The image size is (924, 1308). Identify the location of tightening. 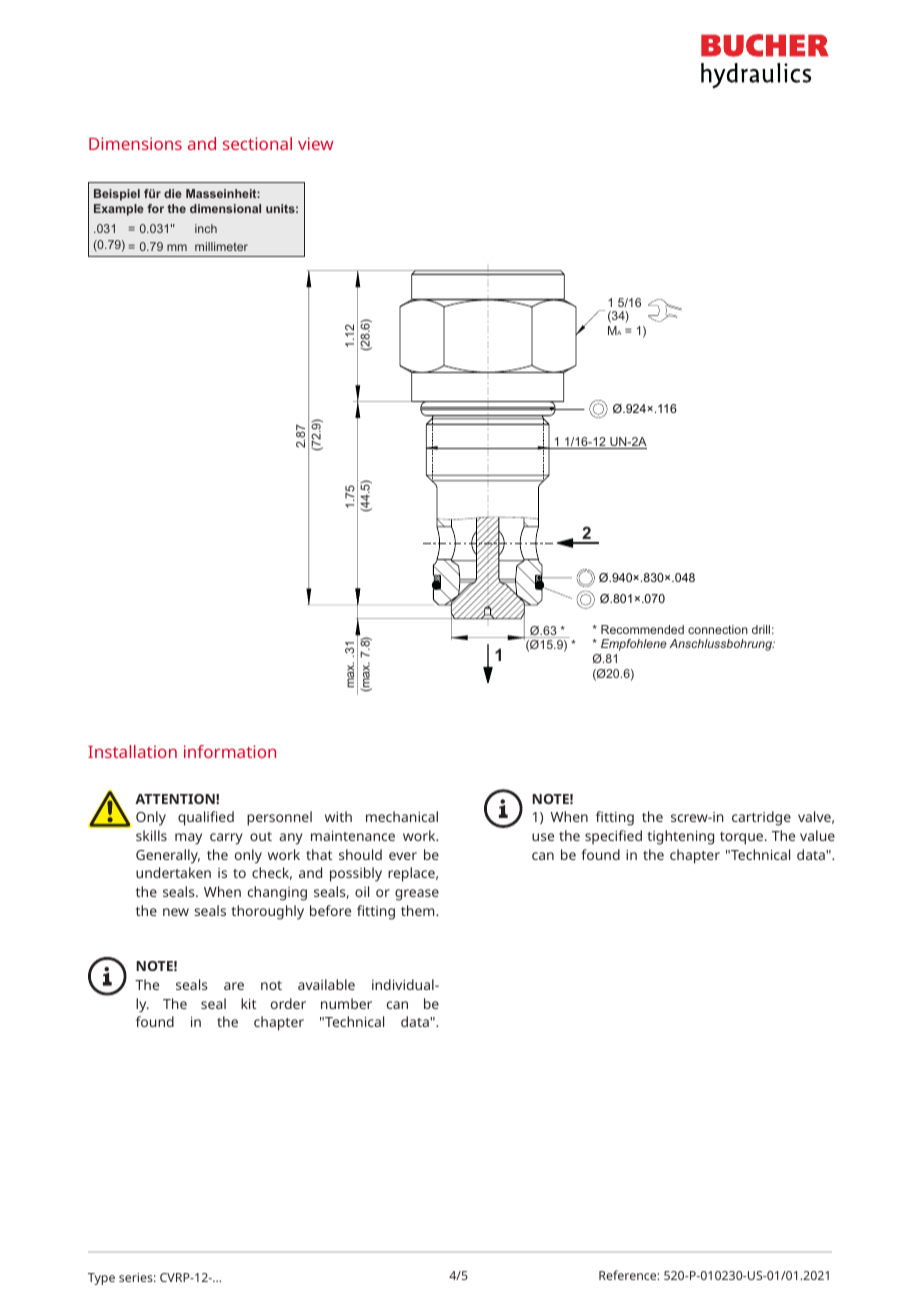
(680, 837).
